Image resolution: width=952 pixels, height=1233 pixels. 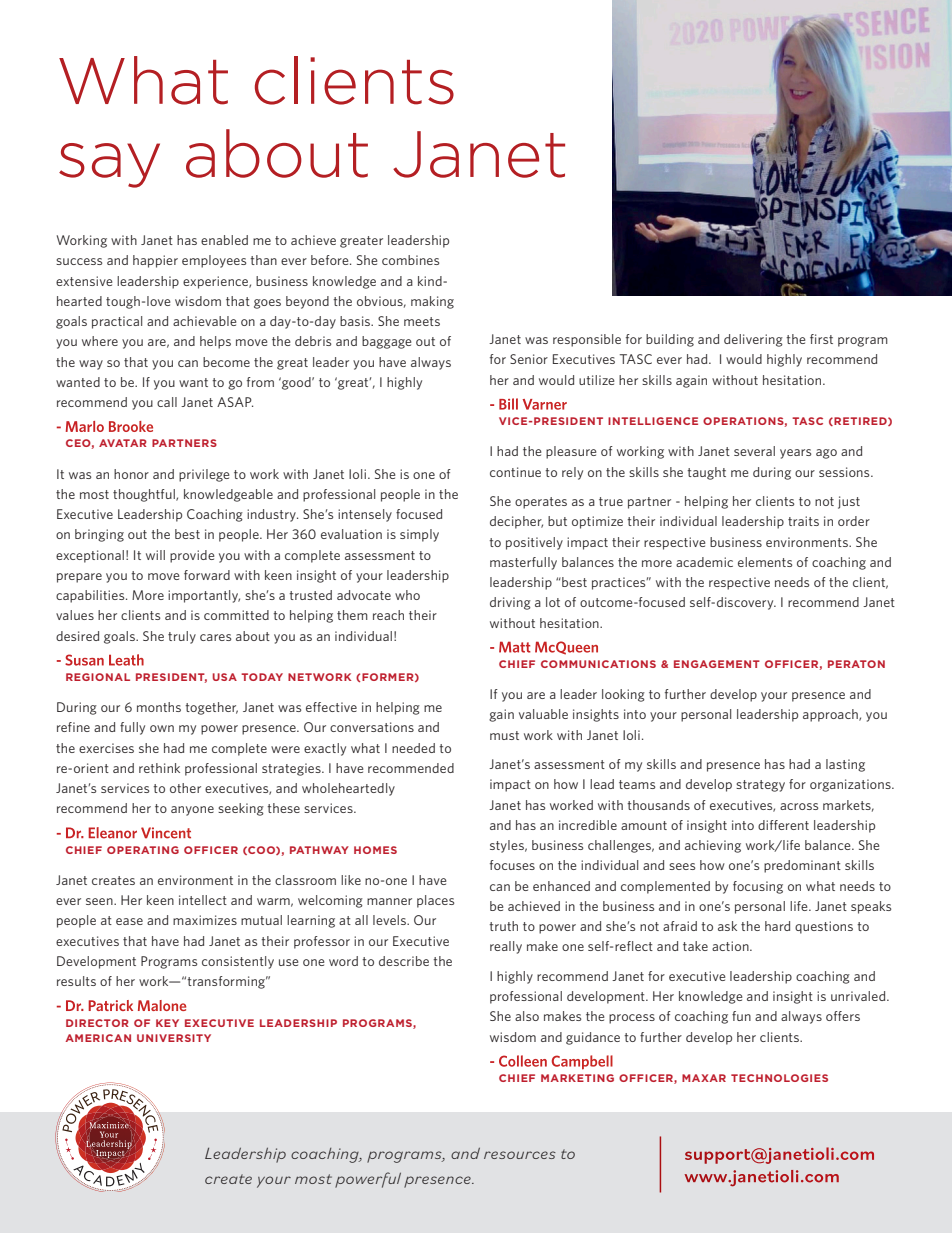 I want to click on truly, so click(x=182, y=637).
